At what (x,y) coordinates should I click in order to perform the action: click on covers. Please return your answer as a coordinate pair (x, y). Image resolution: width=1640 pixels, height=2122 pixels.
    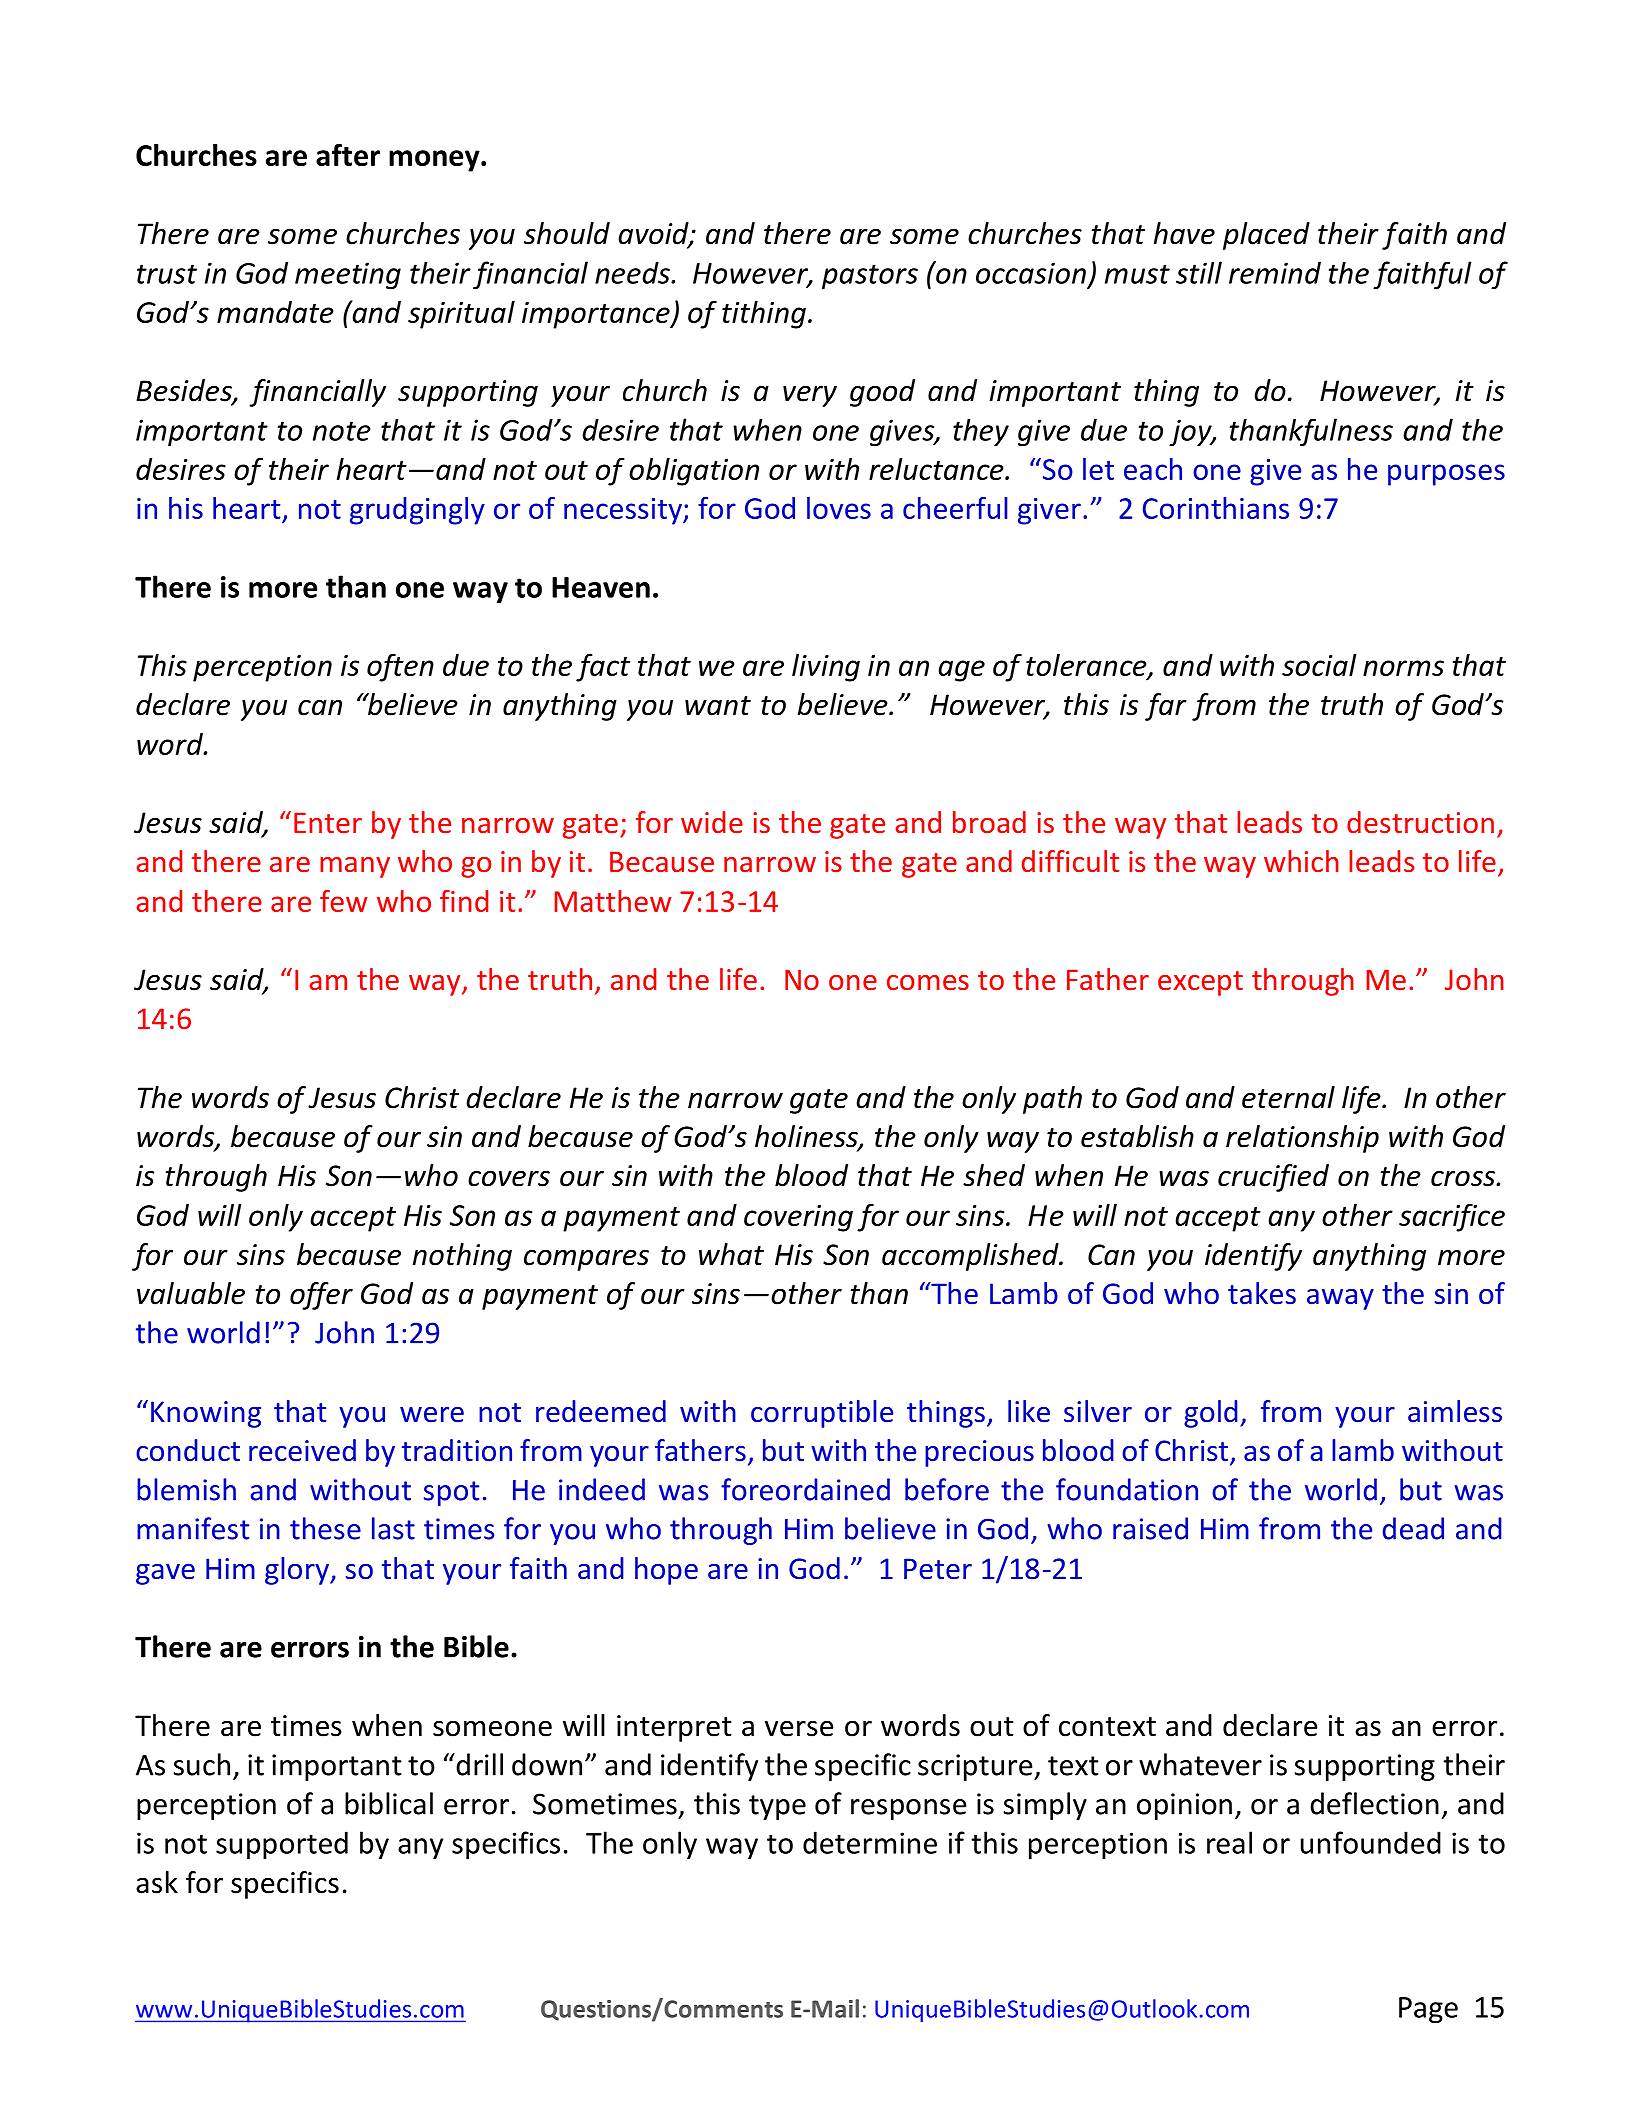
    Looking at the image, I should click on (509, 1178).
